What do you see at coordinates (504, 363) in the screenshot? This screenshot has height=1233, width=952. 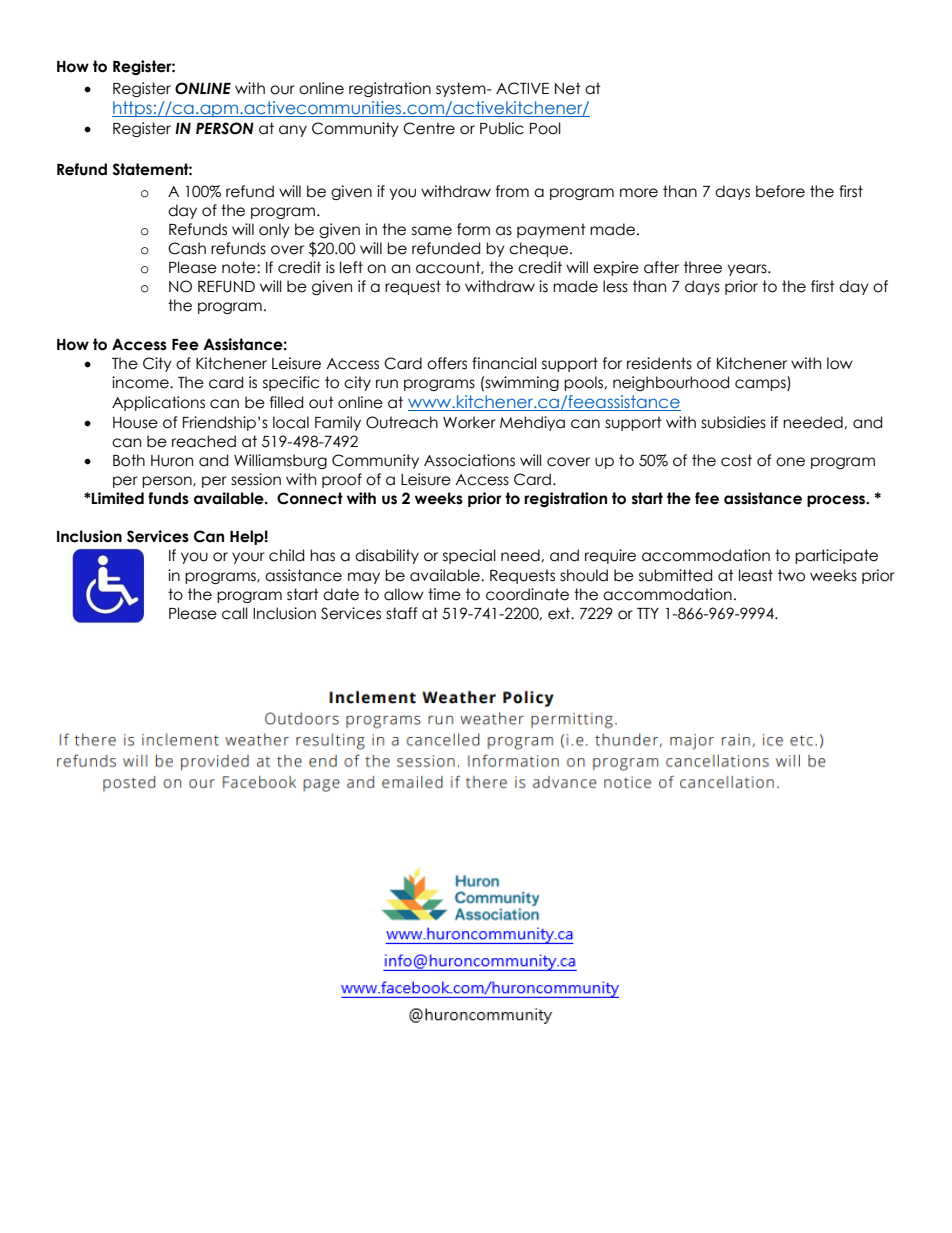 I see `financial` at bounding box center [504, 363].
